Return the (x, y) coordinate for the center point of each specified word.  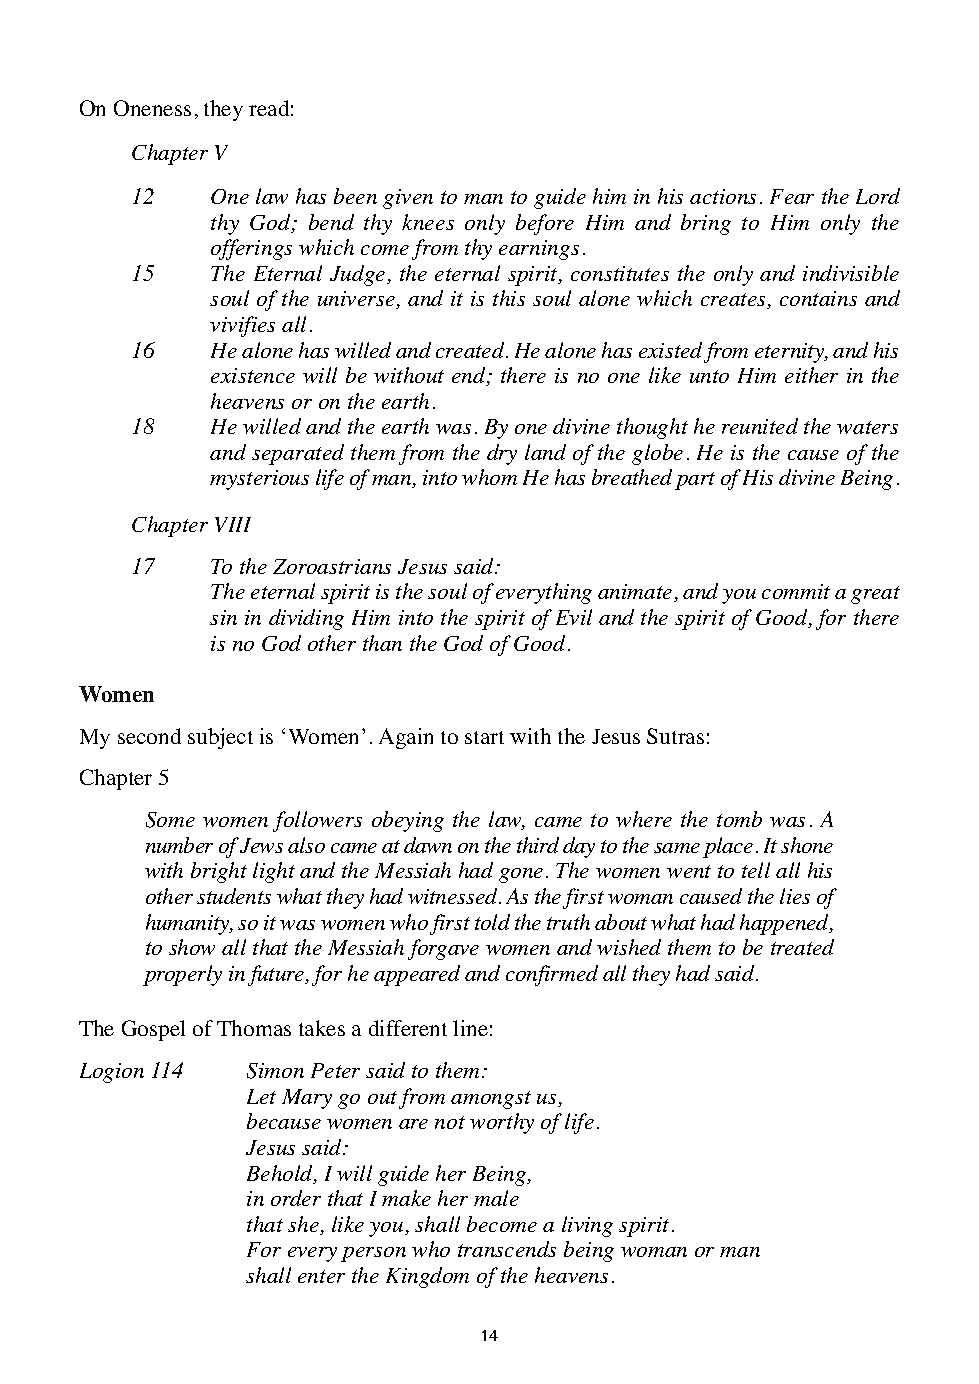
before (545, 224)
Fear (792, 196)
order (296, 1198)
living (587, 1226)
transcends (507, 1249)
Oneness (152, 108)
